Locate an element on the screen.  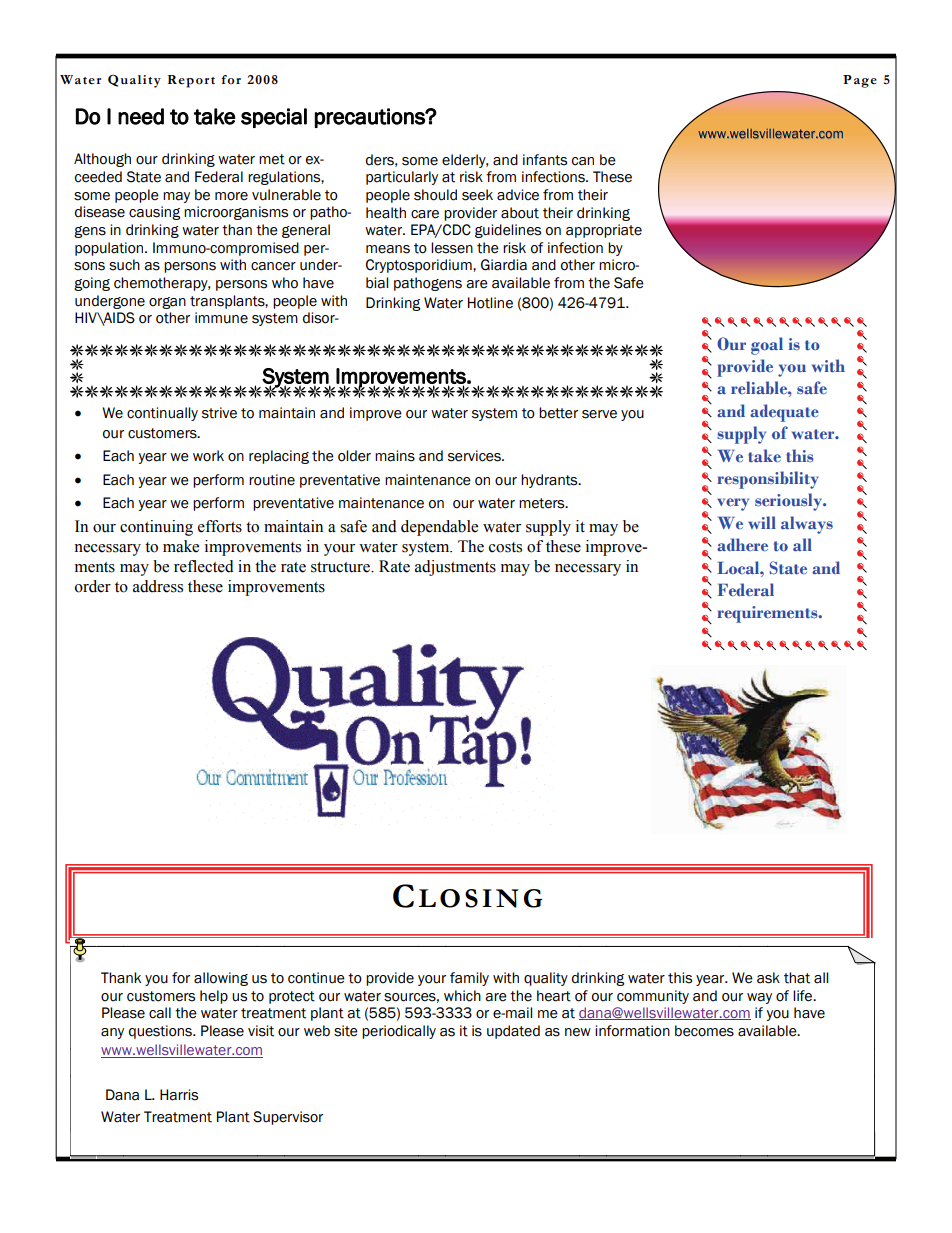
Harris is located at coordinates (179, 1095).
